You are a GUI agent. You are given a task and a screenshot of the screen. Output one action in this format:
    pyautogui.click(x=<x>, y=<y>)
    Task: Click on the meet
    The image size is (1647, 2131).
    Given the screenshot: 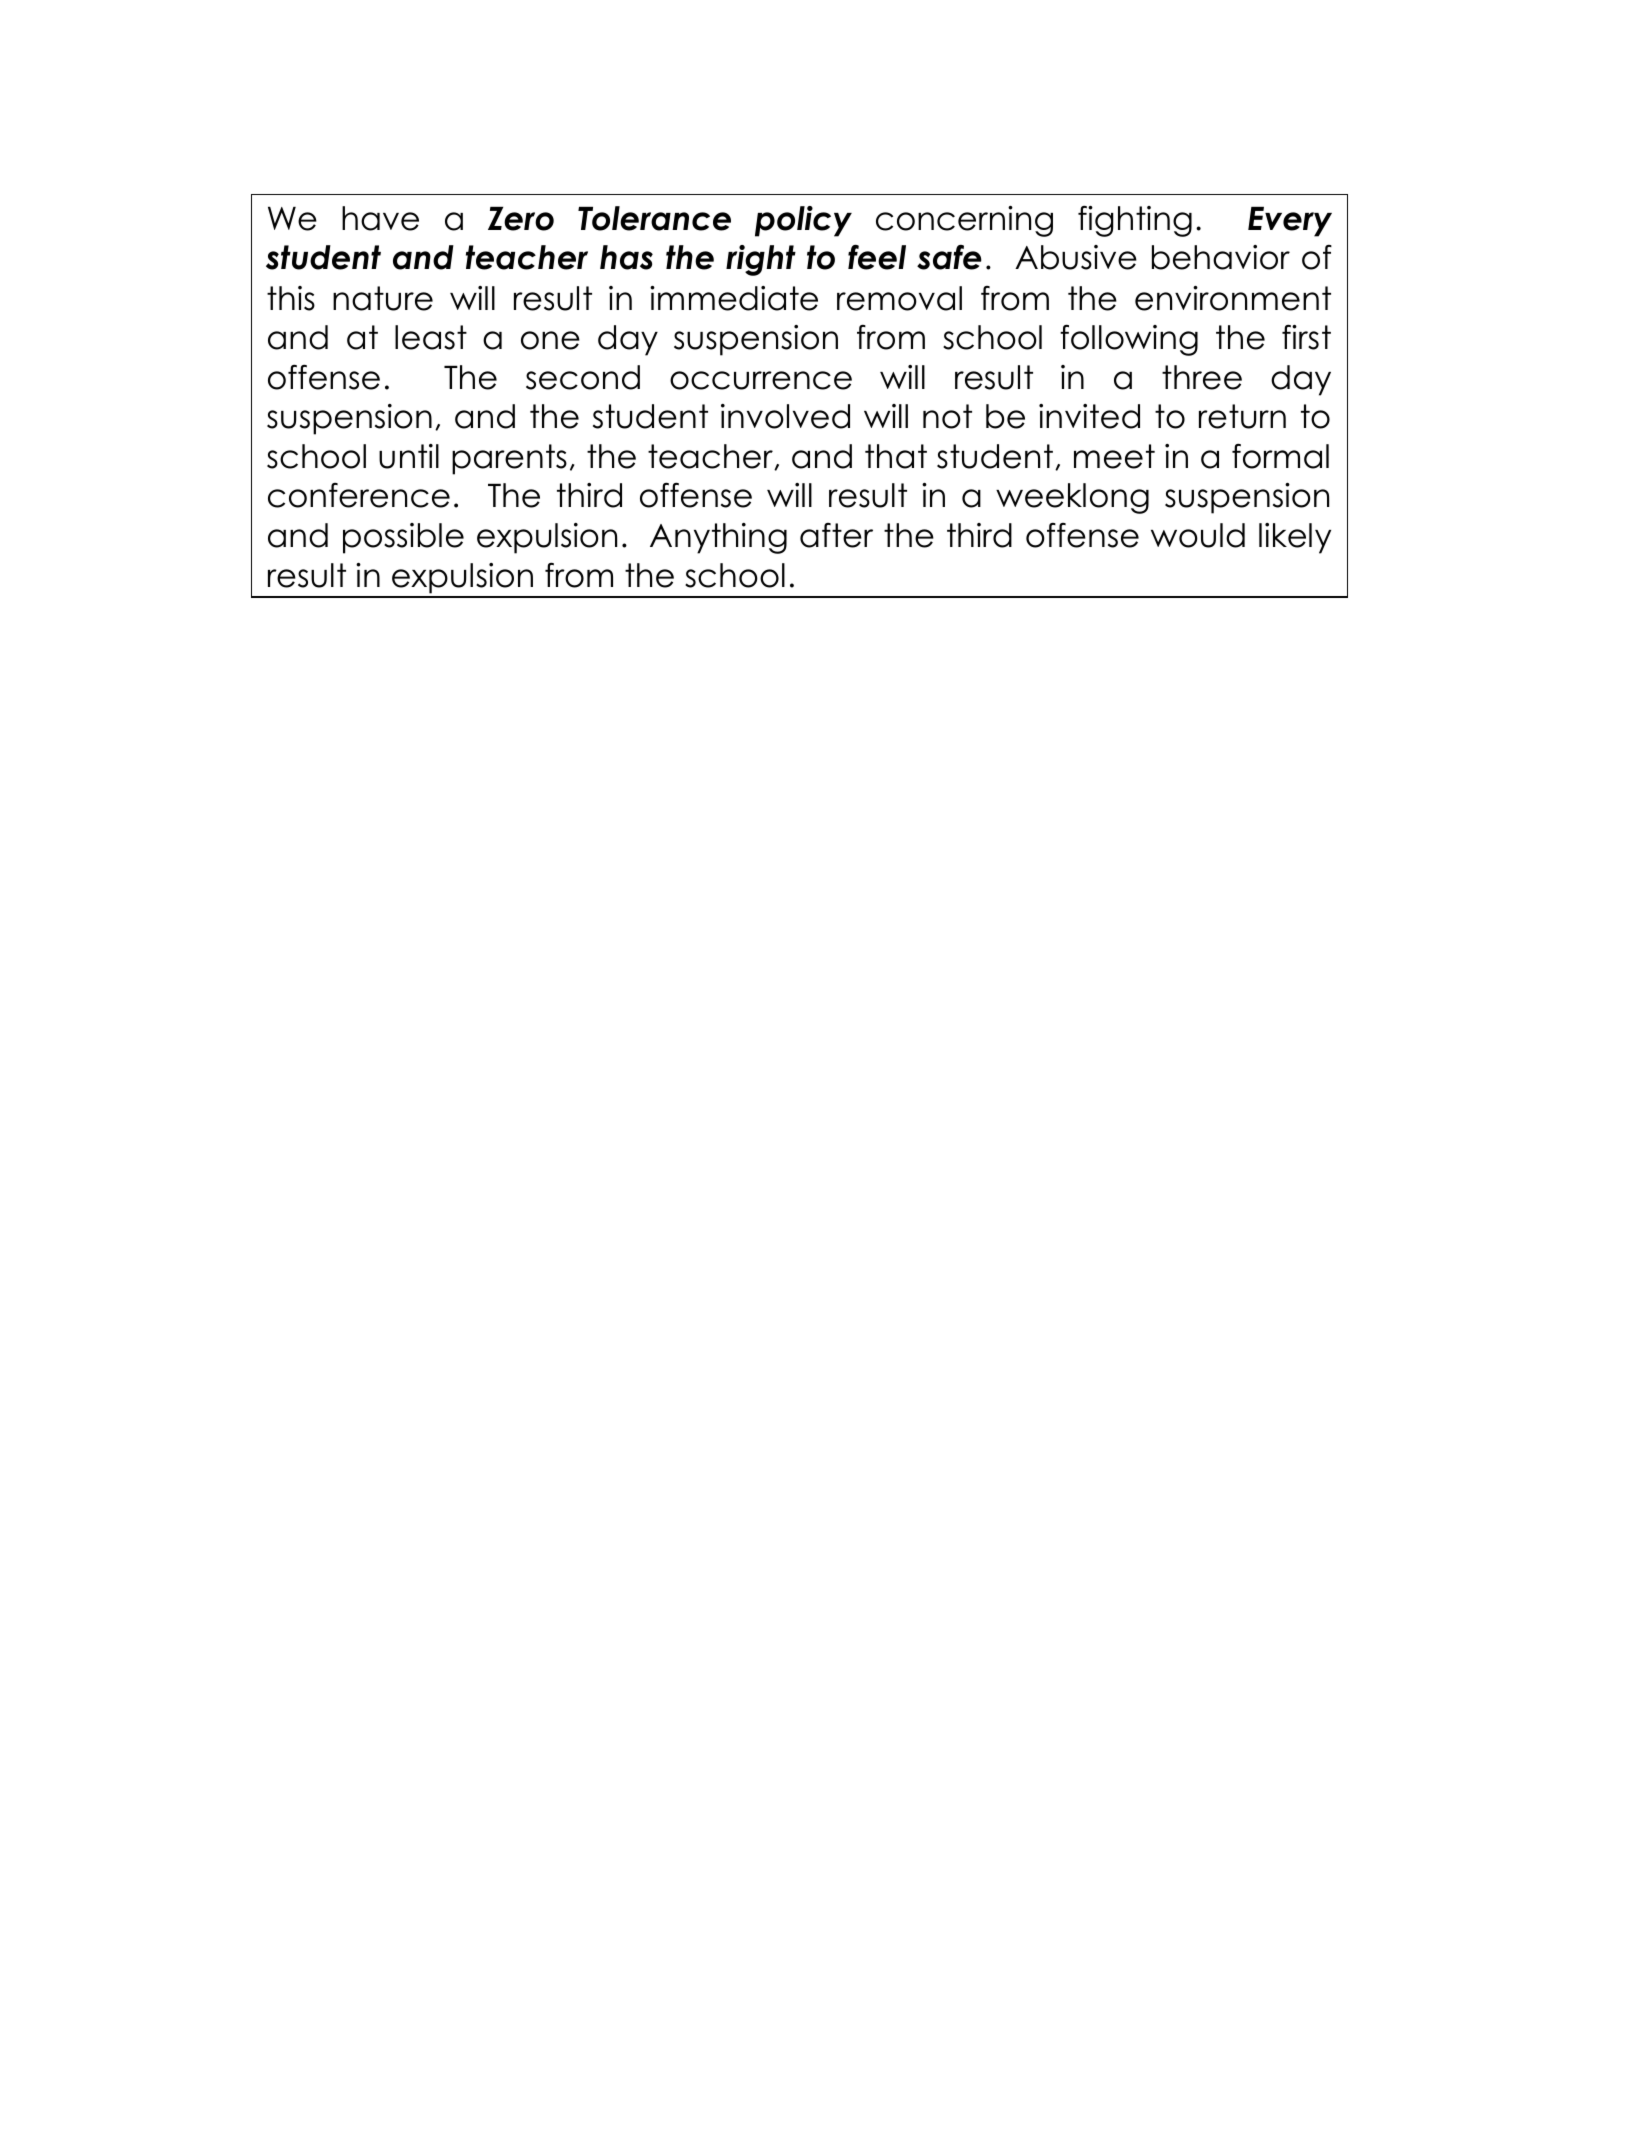 What is the action you would take?
    pyautogui.click(x=1114, y=456)
